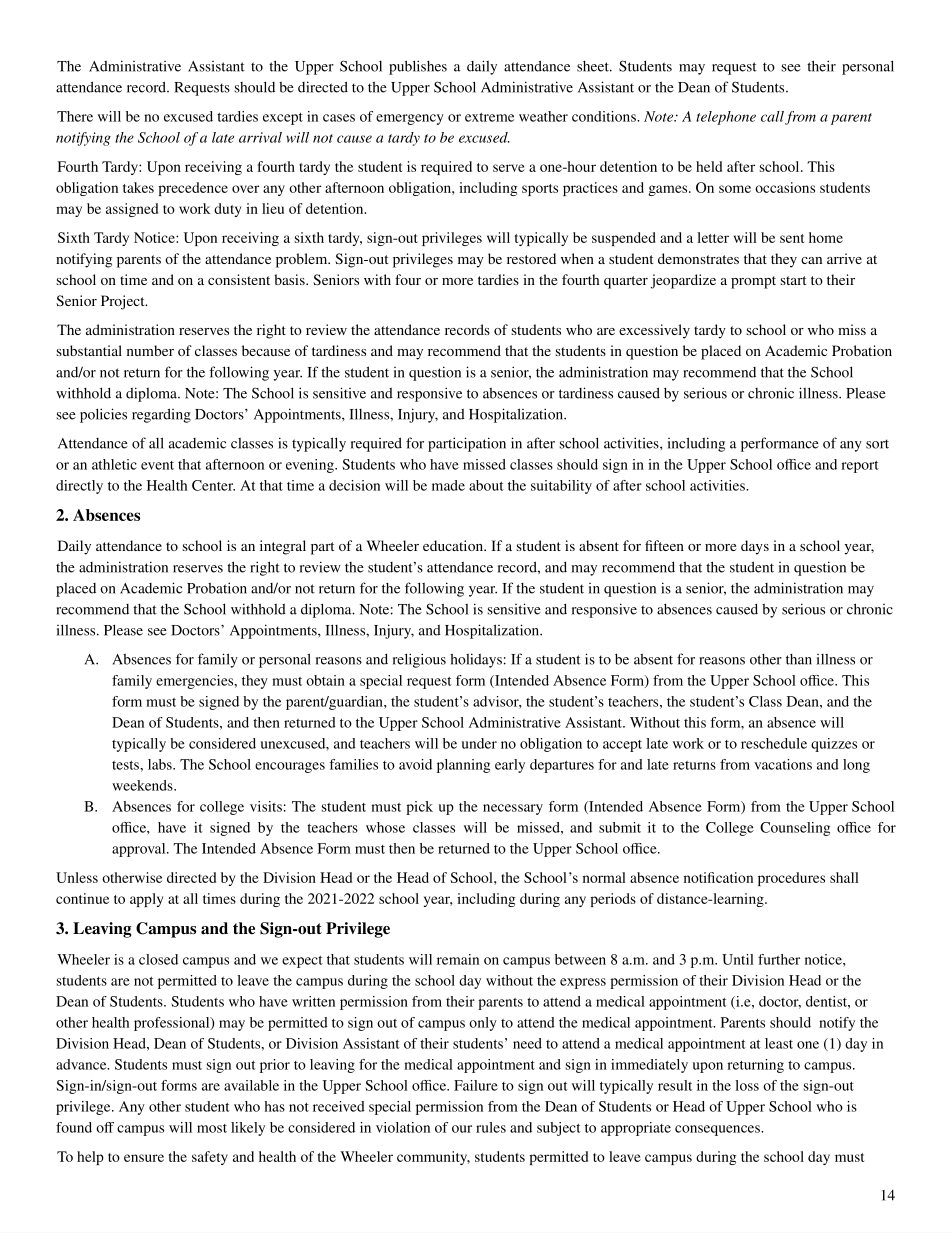 The height and width of the screenshot is (1233, 952). Describe the element at coordinates (491, 1127) in the screenshot. I see `rules` at that location.
